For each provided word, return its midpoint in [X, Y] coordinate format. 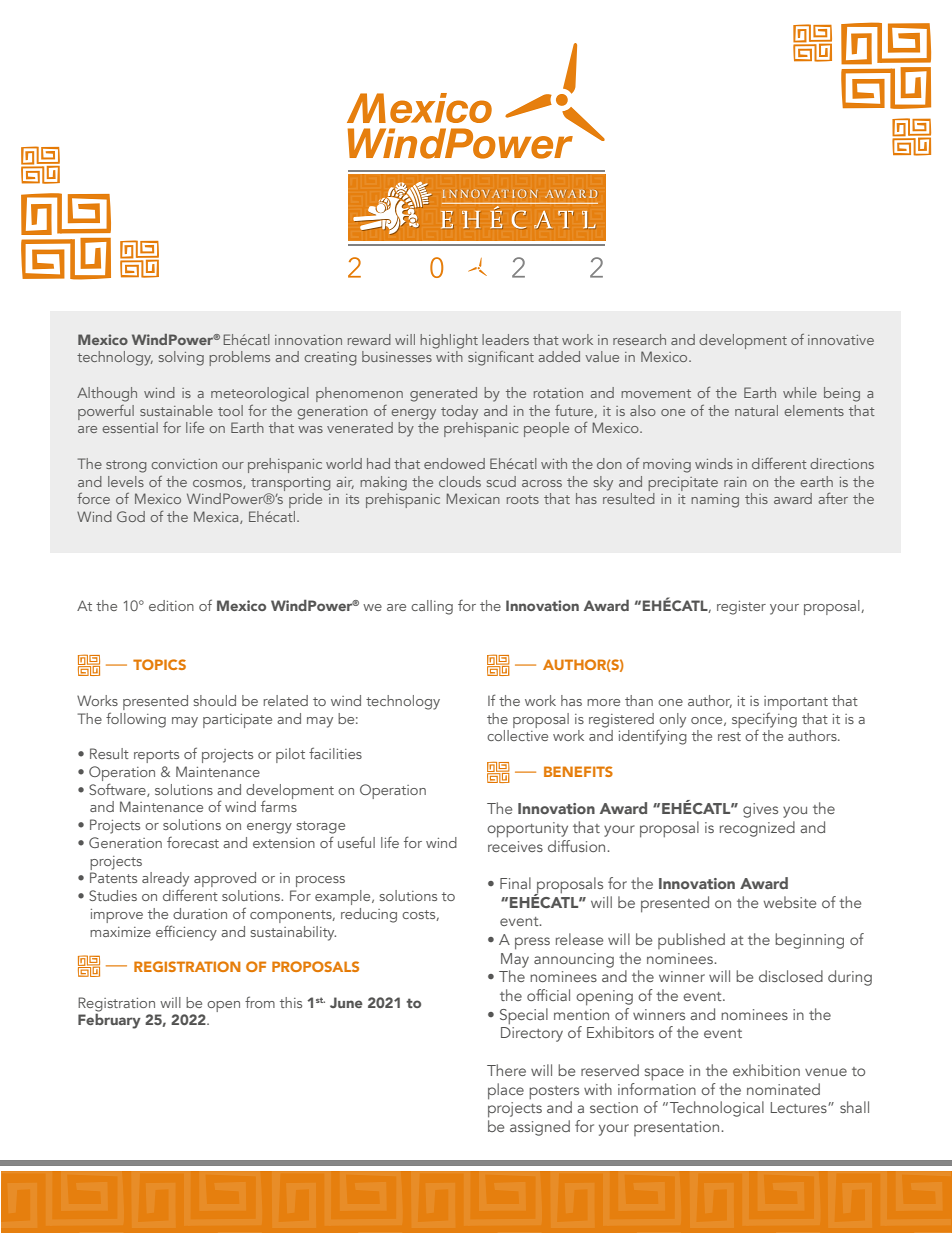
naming [715, 501]
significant [501, 358]
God [131, 516]
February [109, 1021]
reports [156, 756]
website [789, 902]
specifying [764, 720]
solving [181, 358]
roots [523, 499]
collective [517, 735]
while [800, 392]
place [506, 1091]
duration [200, 913]
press [532, 943]
